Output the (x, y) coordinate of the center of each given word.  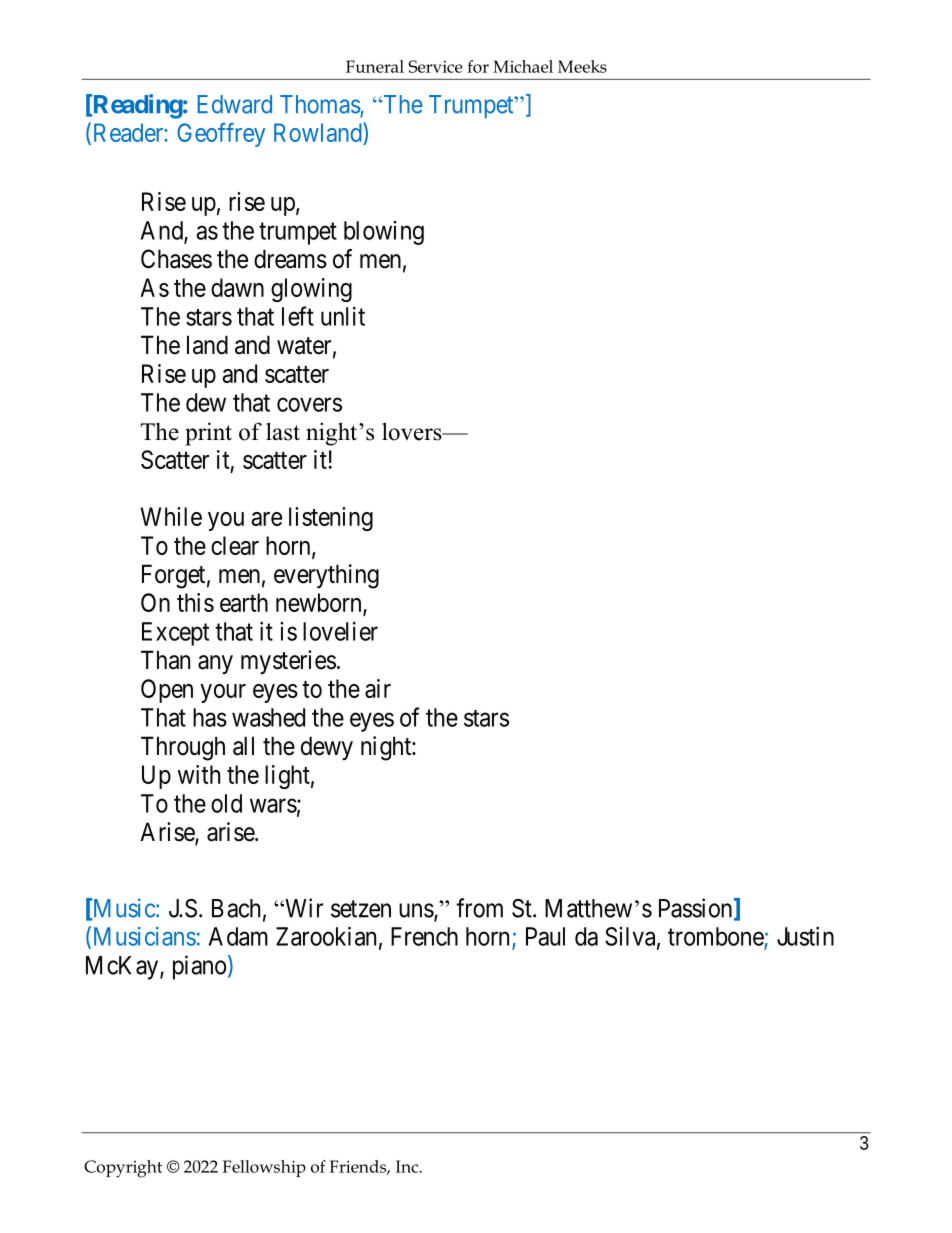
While (171, 516)
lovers (413, 431)
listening (331, 519)
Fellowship (264, 1168)
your (223, 693)
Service (435, 66)
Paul (545, 936)
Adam (238, 936)
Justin (805, 936)
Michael (523, 66)
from (479, 908)
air (378, 688)
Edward (235, 104)
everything (326, 576)
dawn (237, 287)
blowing (384, 233)
